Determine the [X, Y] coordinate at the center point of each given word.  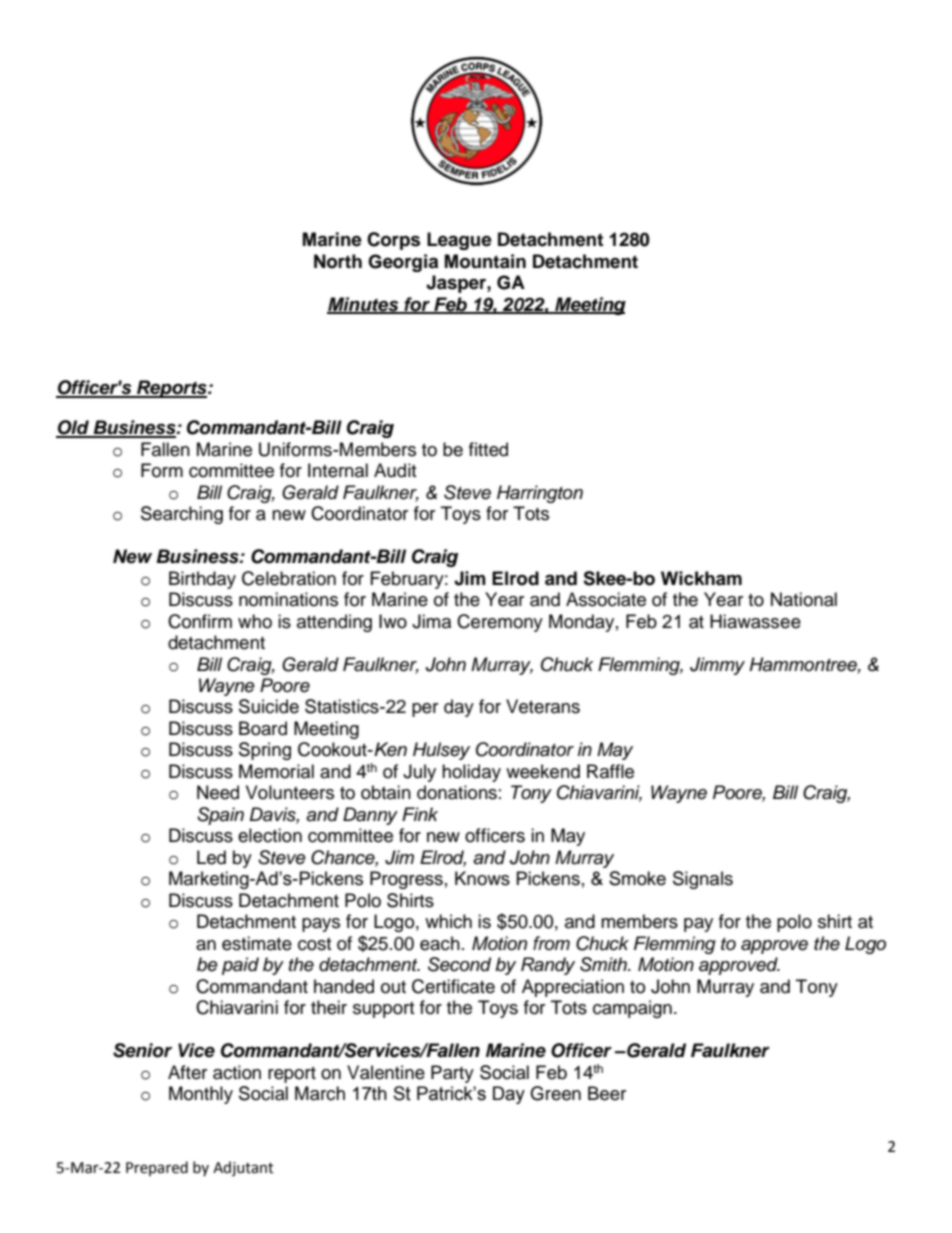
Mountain [485, 261]
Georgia [403, 263]
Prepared [157, 1168]
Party [452, 1074]
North [338, 261]
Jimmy [717, 666]
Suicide [269, 706]
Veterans [543, 706]
